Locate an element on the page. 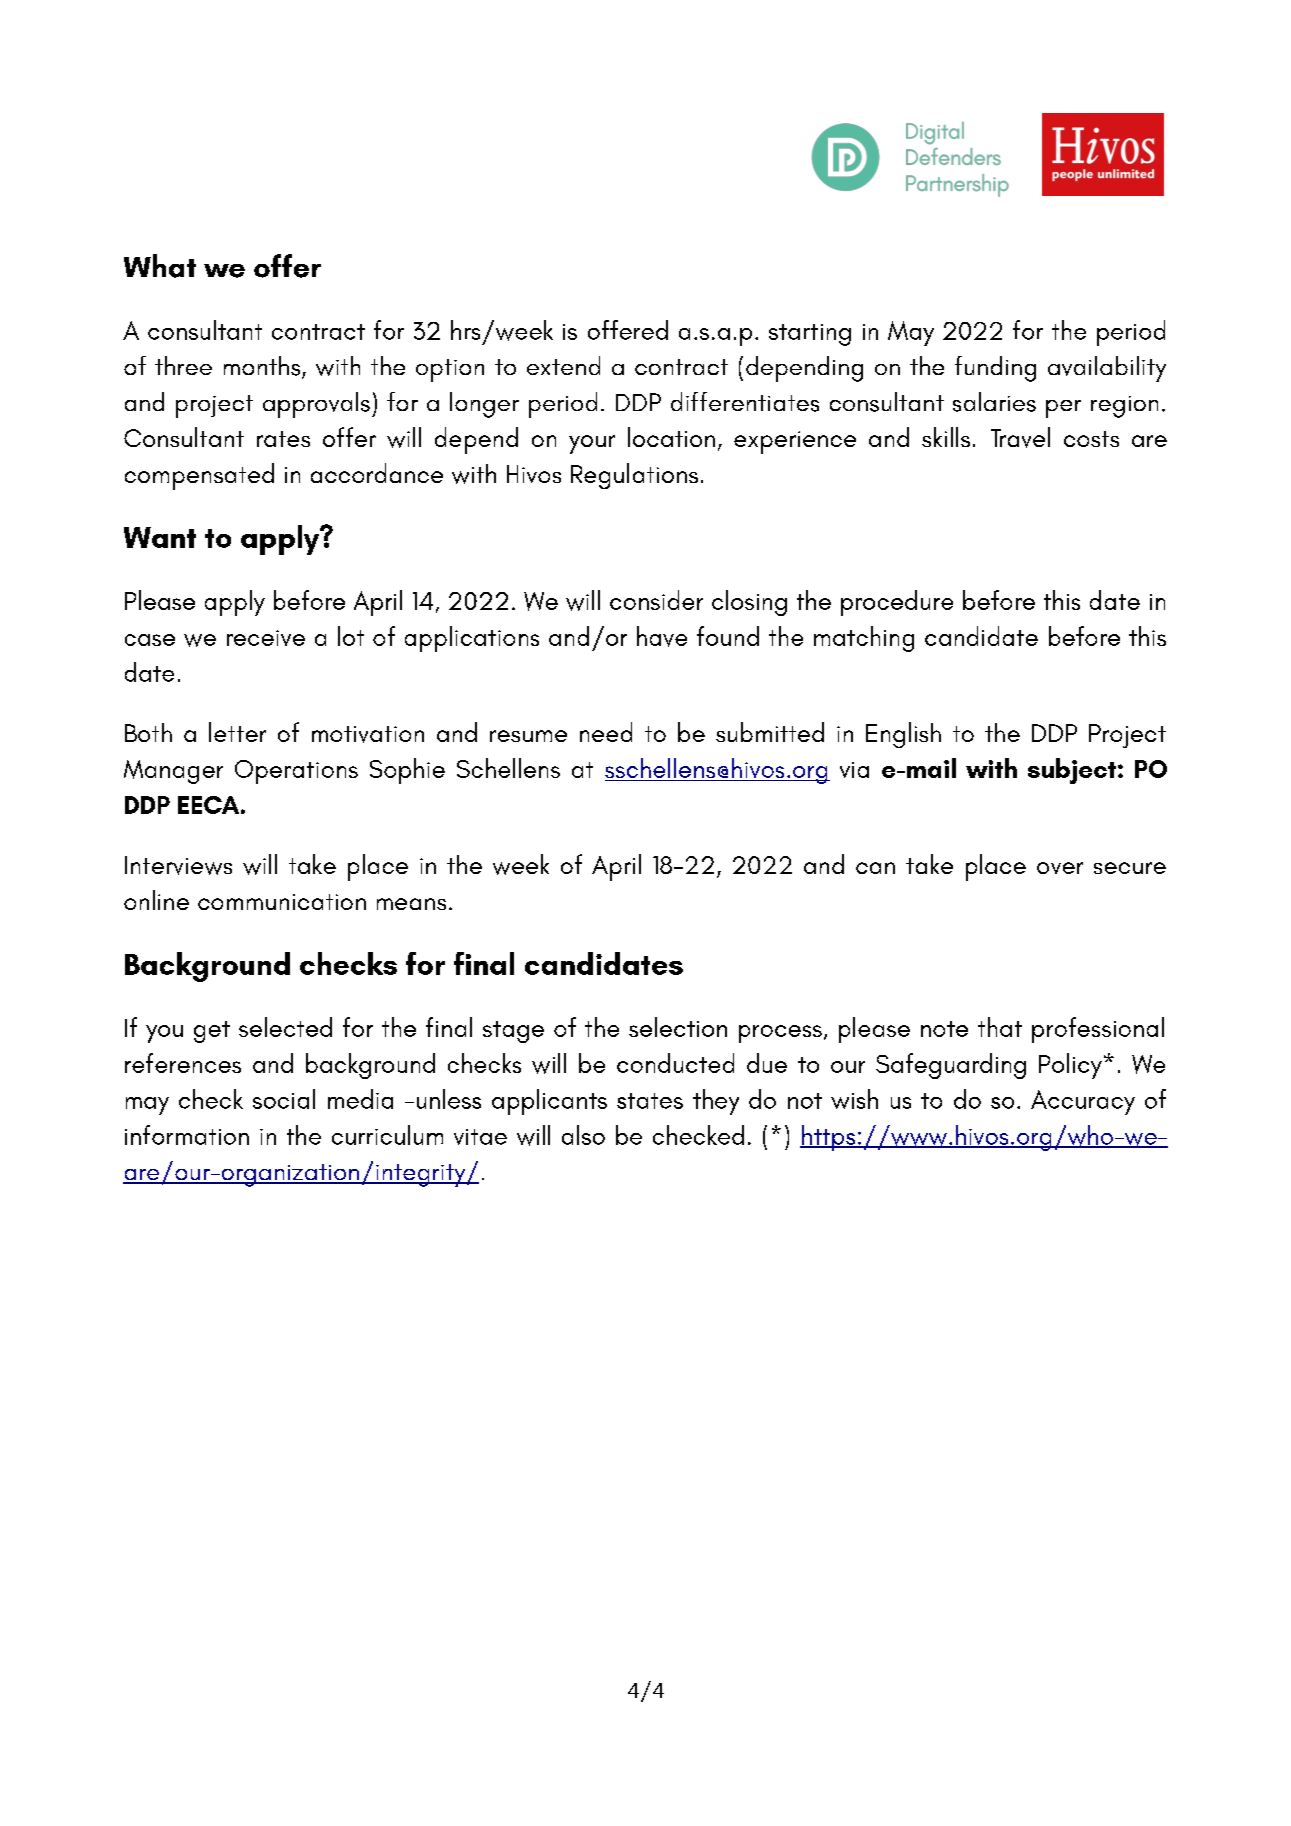 The width and height of the image is (1291, 1826). English is located at coordinates (903, 735).
